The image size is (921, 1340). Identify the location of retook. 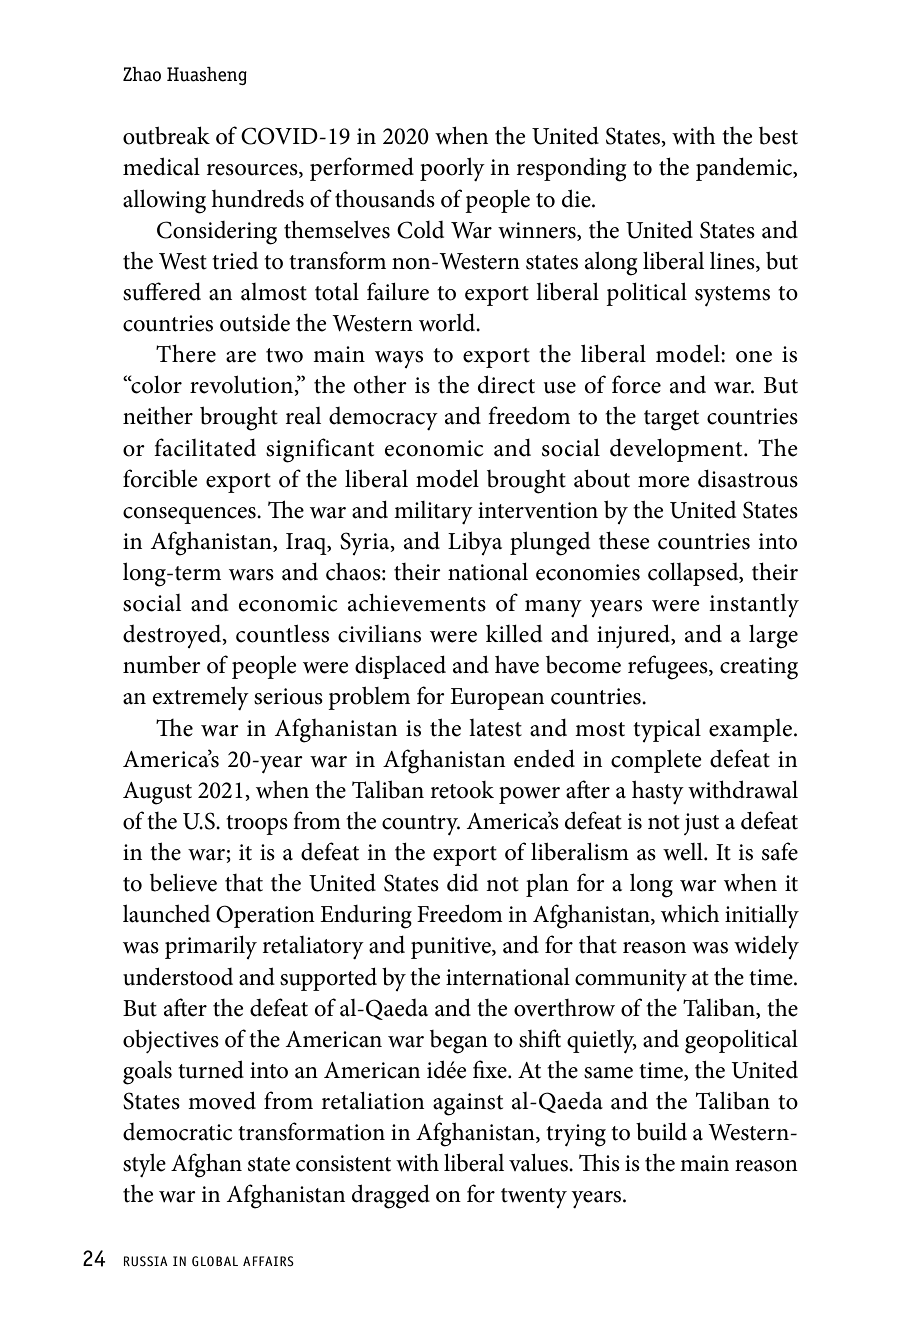
(462, 790).
